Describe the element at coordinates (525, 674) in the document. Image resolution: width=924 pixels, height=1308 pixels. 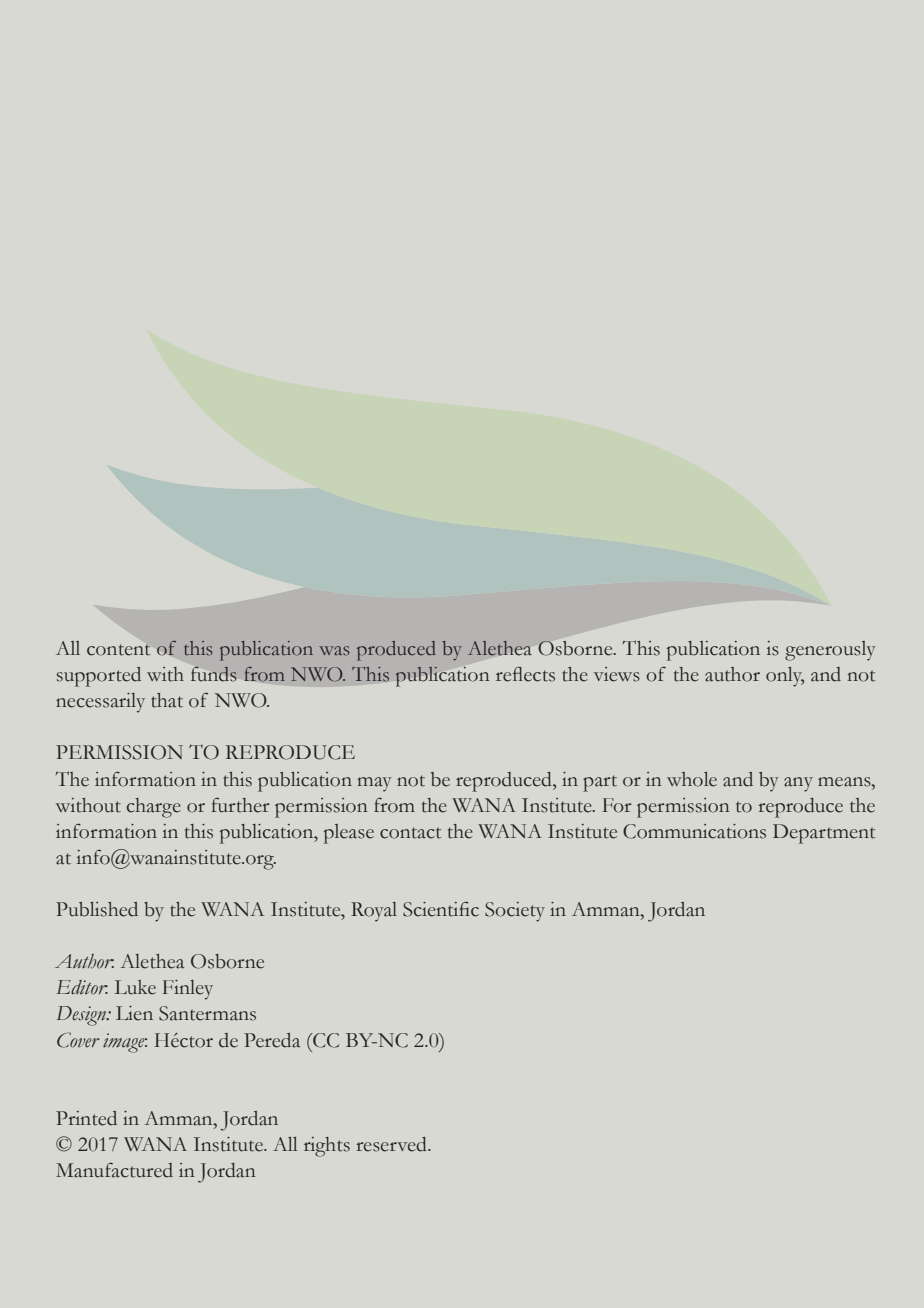
I see `reflects` at that location.
